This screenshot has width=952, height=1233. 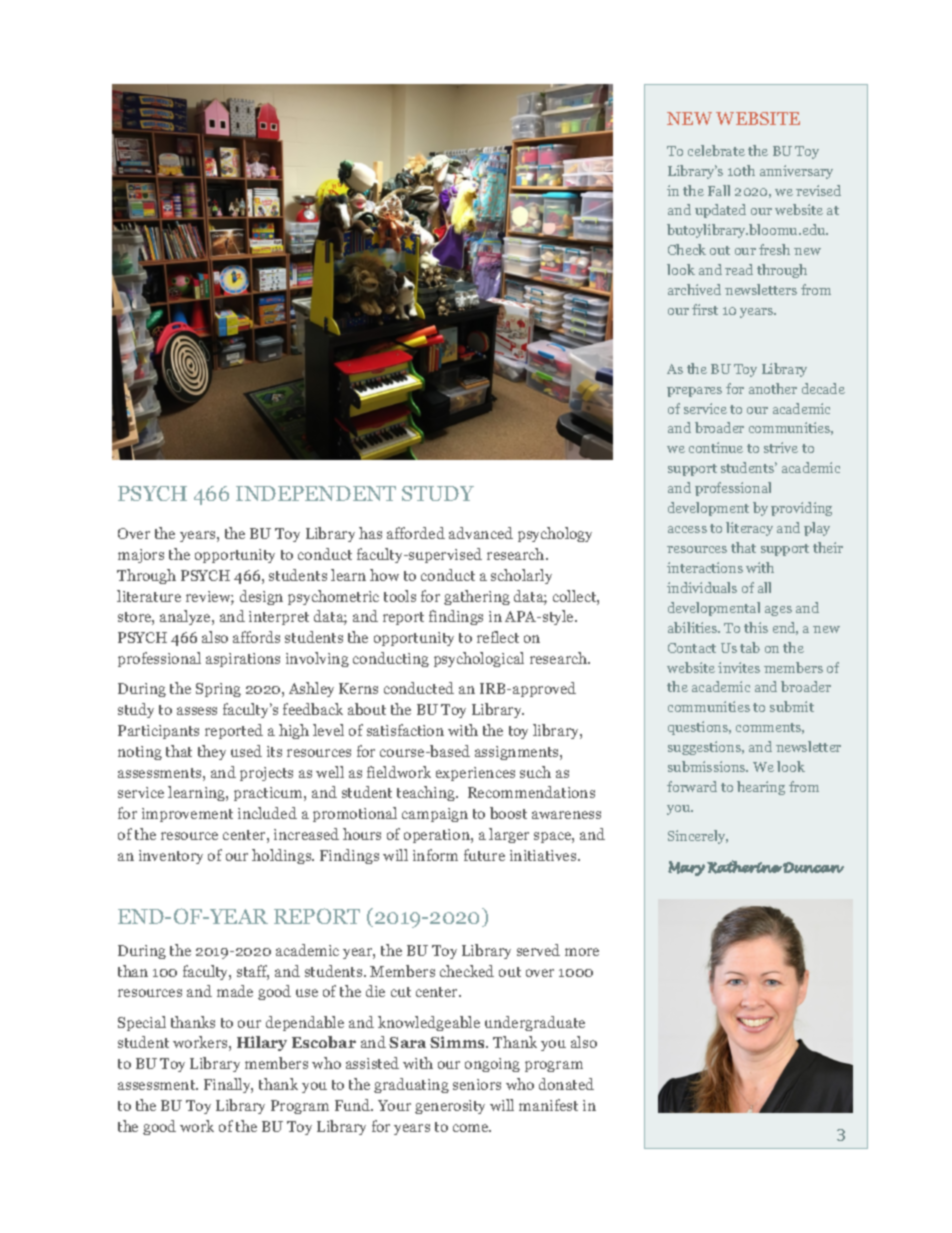 I want to click on INDEPENDENT, so click(x=316, y=493).
